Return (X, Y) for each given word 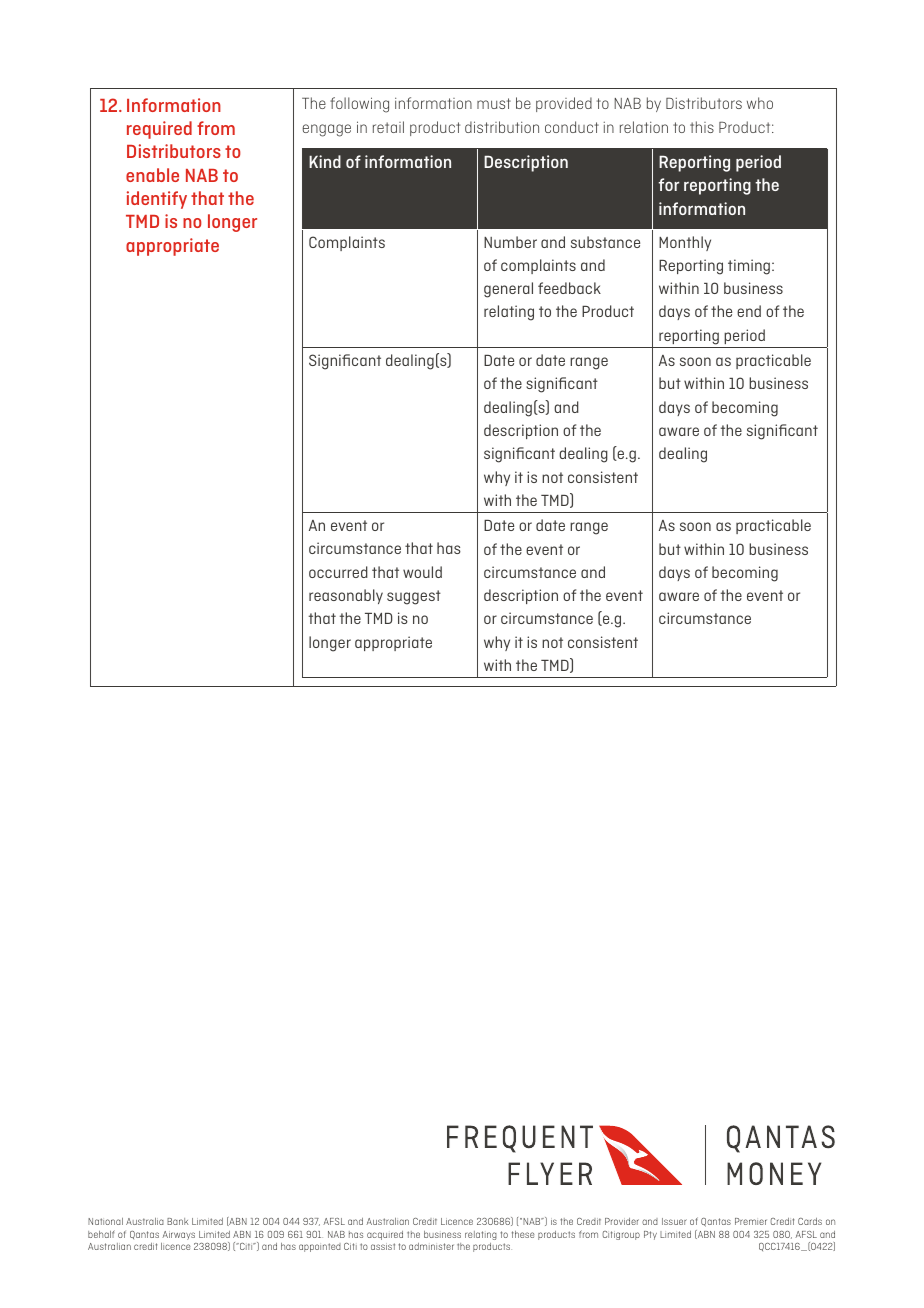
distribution (502, 127)
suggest (414, 597)
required (159, 130)
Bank (177, 1221)
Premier (751, 1221)
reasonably (346, 596)
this (702, 127)
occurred (338, 572)
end (749, 311)
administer (431, 1246)
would (422, 572)
